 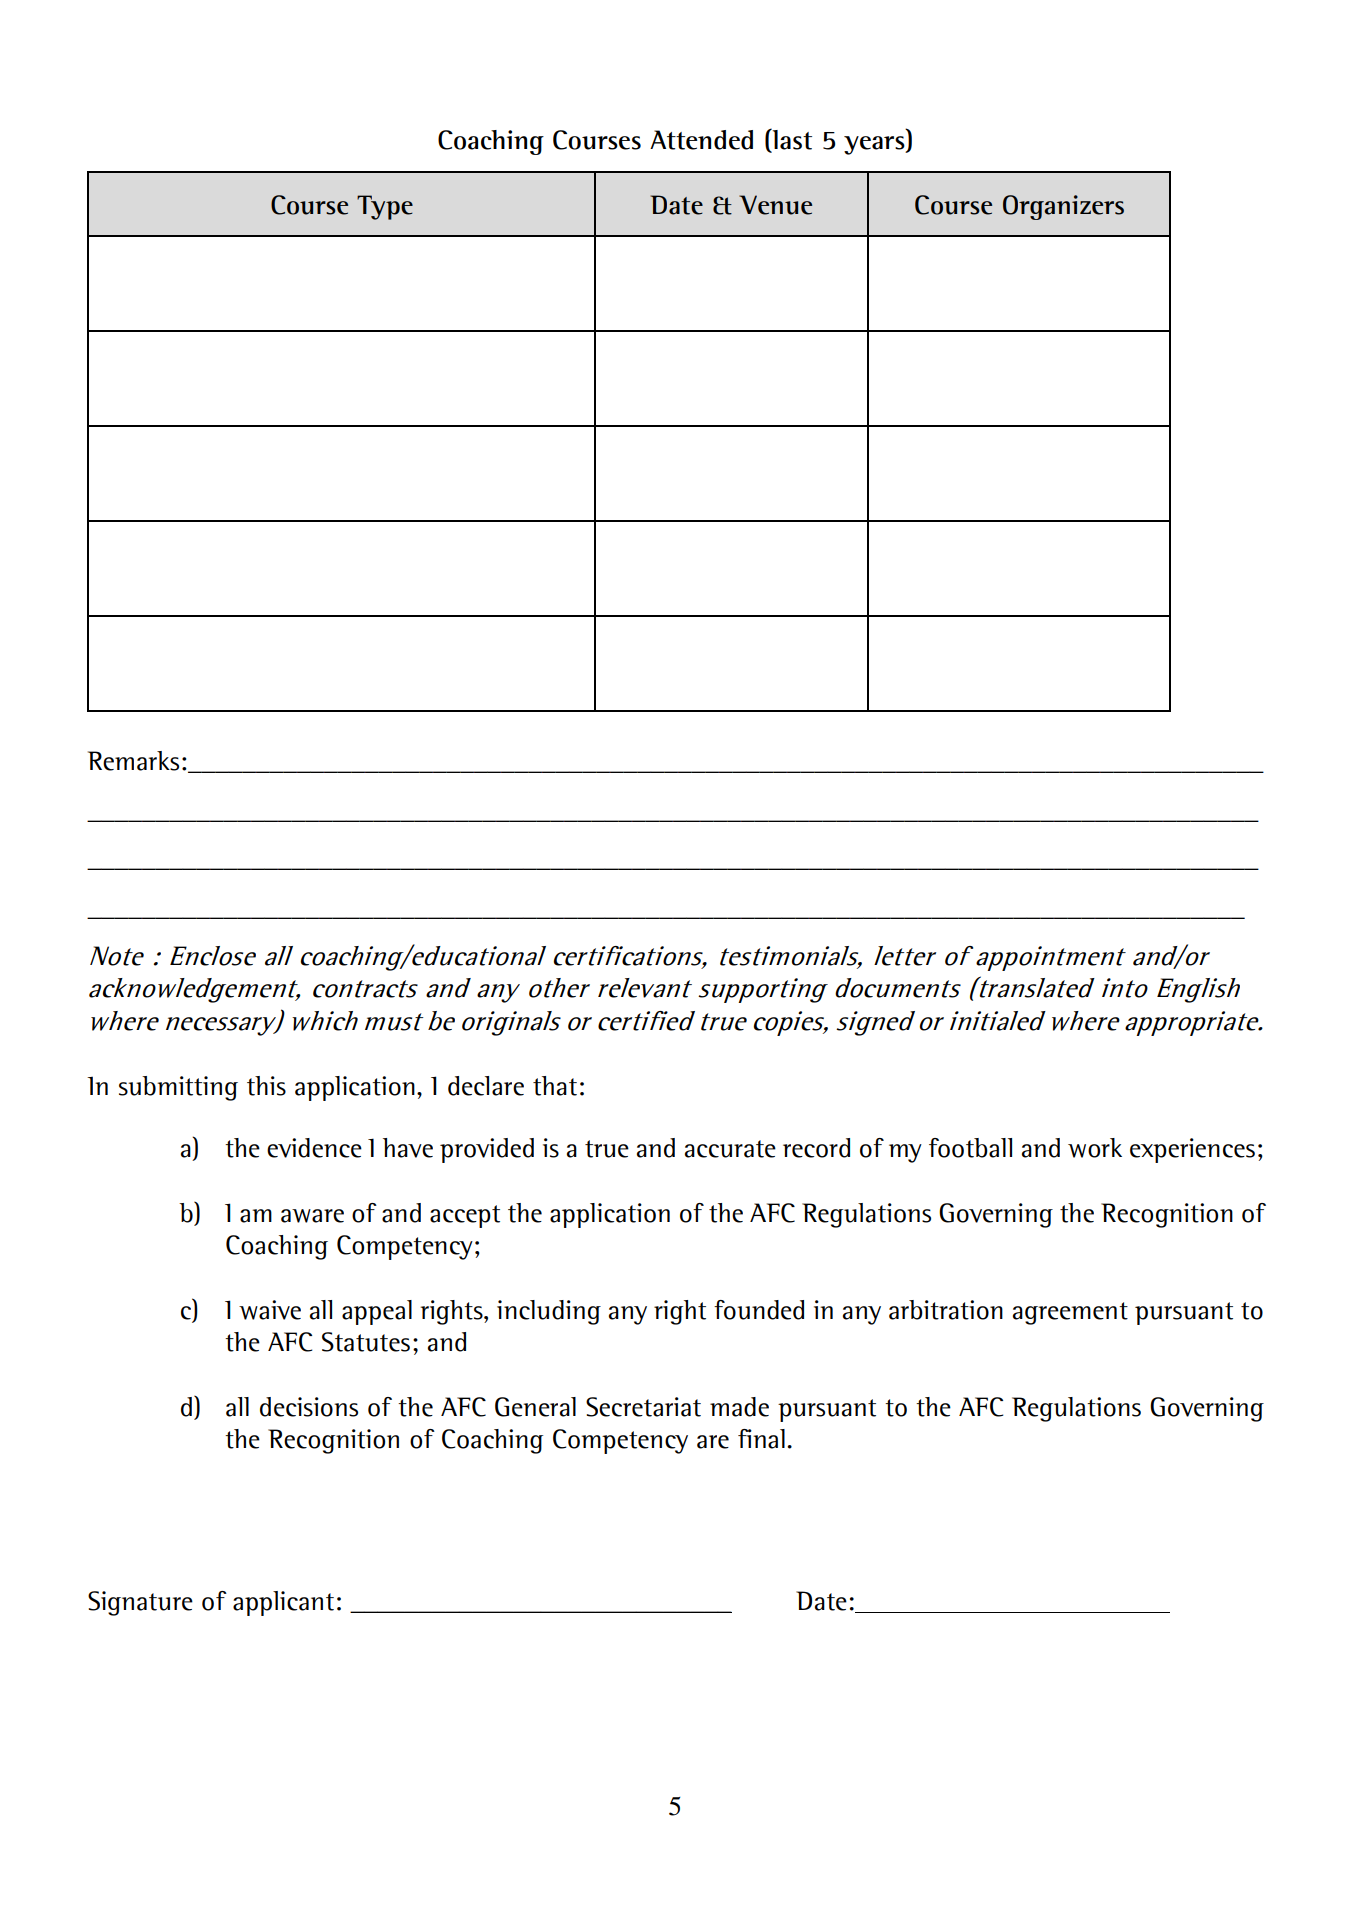 I want to click on Attended, so click(x=701, y=140).
